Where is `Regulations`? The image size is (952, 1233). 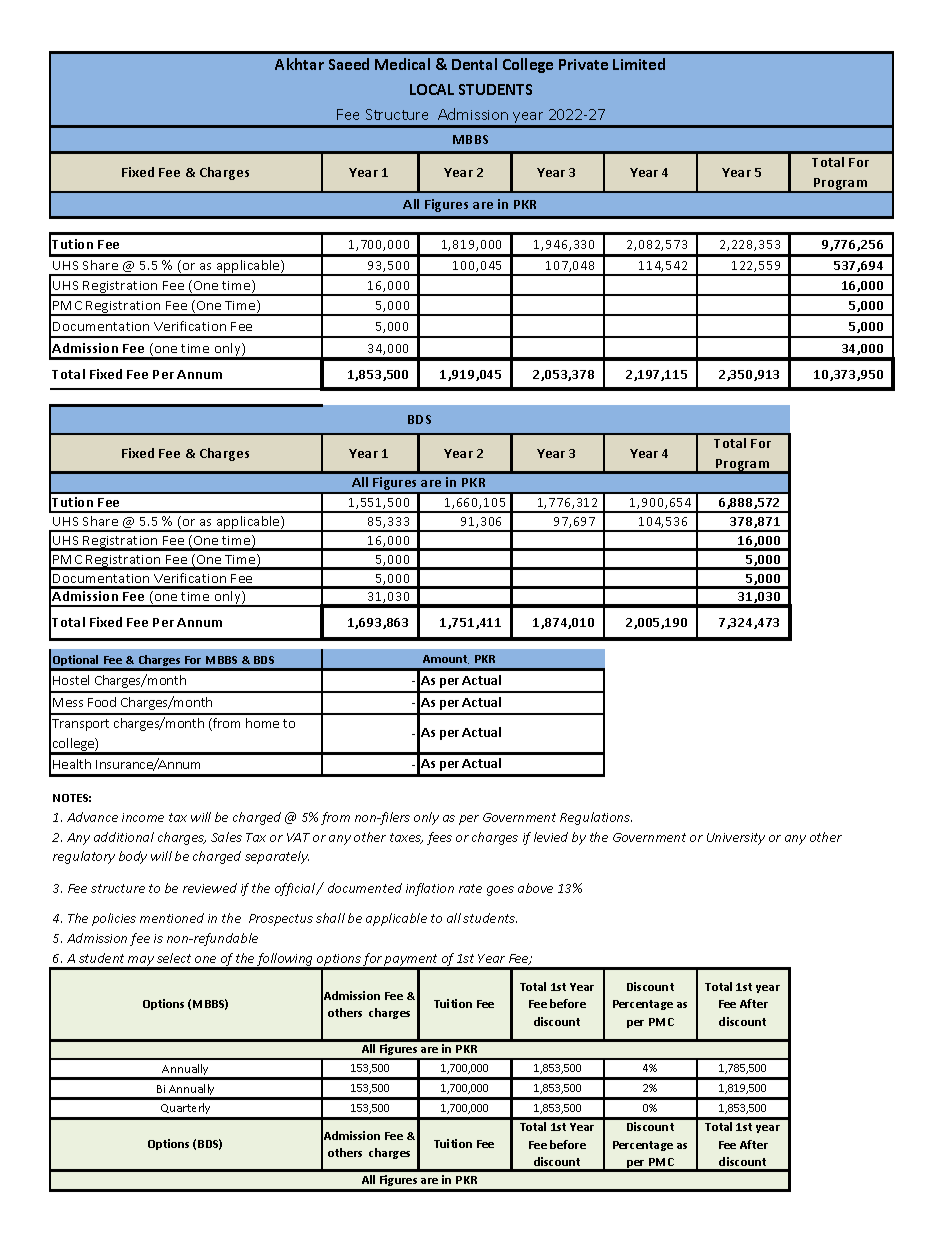 Regulations is located at coordinates (596, 818).
